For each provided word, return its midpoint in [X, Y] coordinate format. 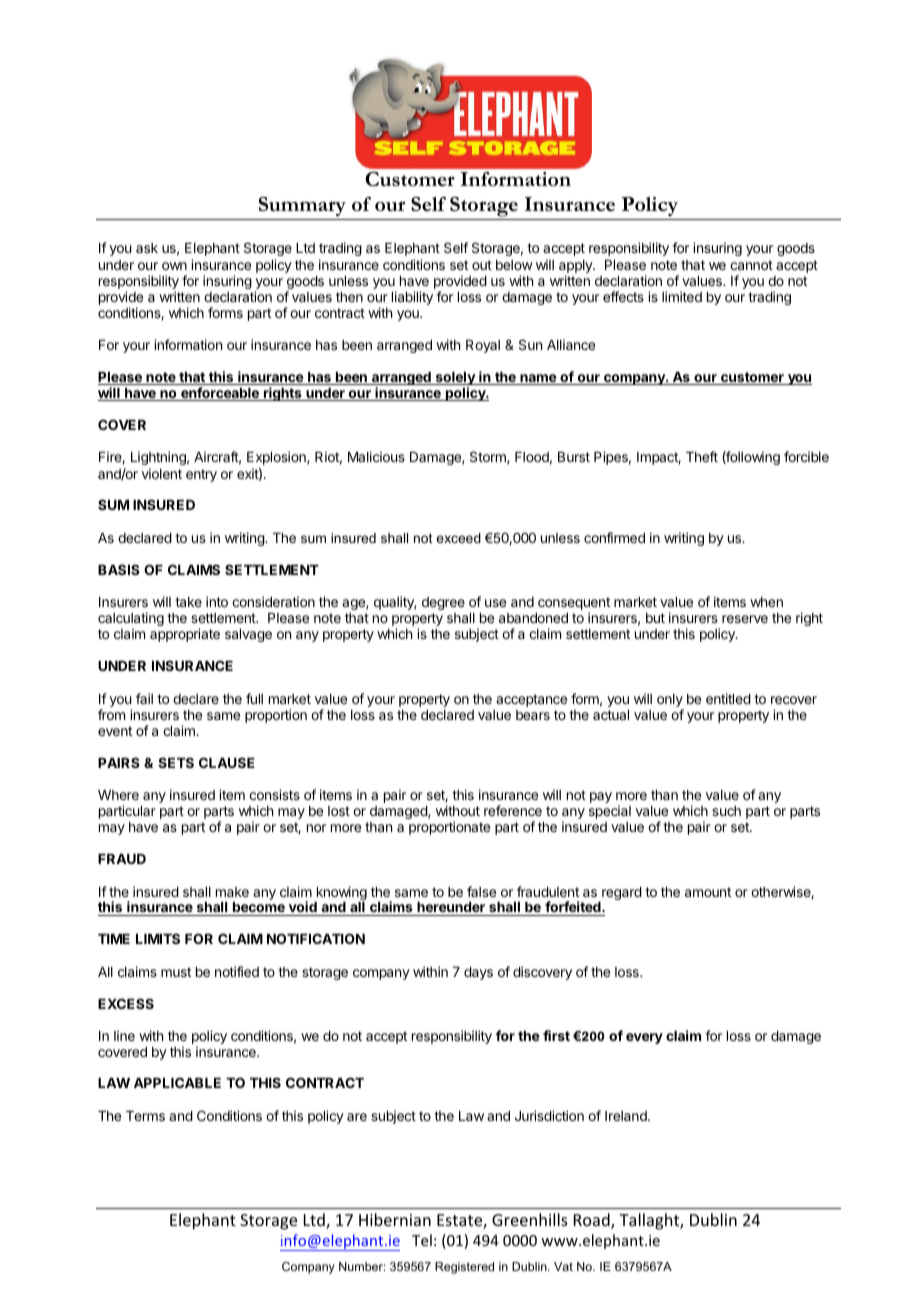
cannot [751, 265]
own [174, 266]
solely [455, 380]
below [514, 265]
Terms [145, 1116]
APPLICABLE [177, 1082]
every [644, 1038]
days [478, 973]
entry [201, 475]
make [232, 892]
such [726, 811]
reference [513, 810]
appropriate [185, 635]
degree [443, 603]
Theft [702, 456]
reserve [745, 619]
